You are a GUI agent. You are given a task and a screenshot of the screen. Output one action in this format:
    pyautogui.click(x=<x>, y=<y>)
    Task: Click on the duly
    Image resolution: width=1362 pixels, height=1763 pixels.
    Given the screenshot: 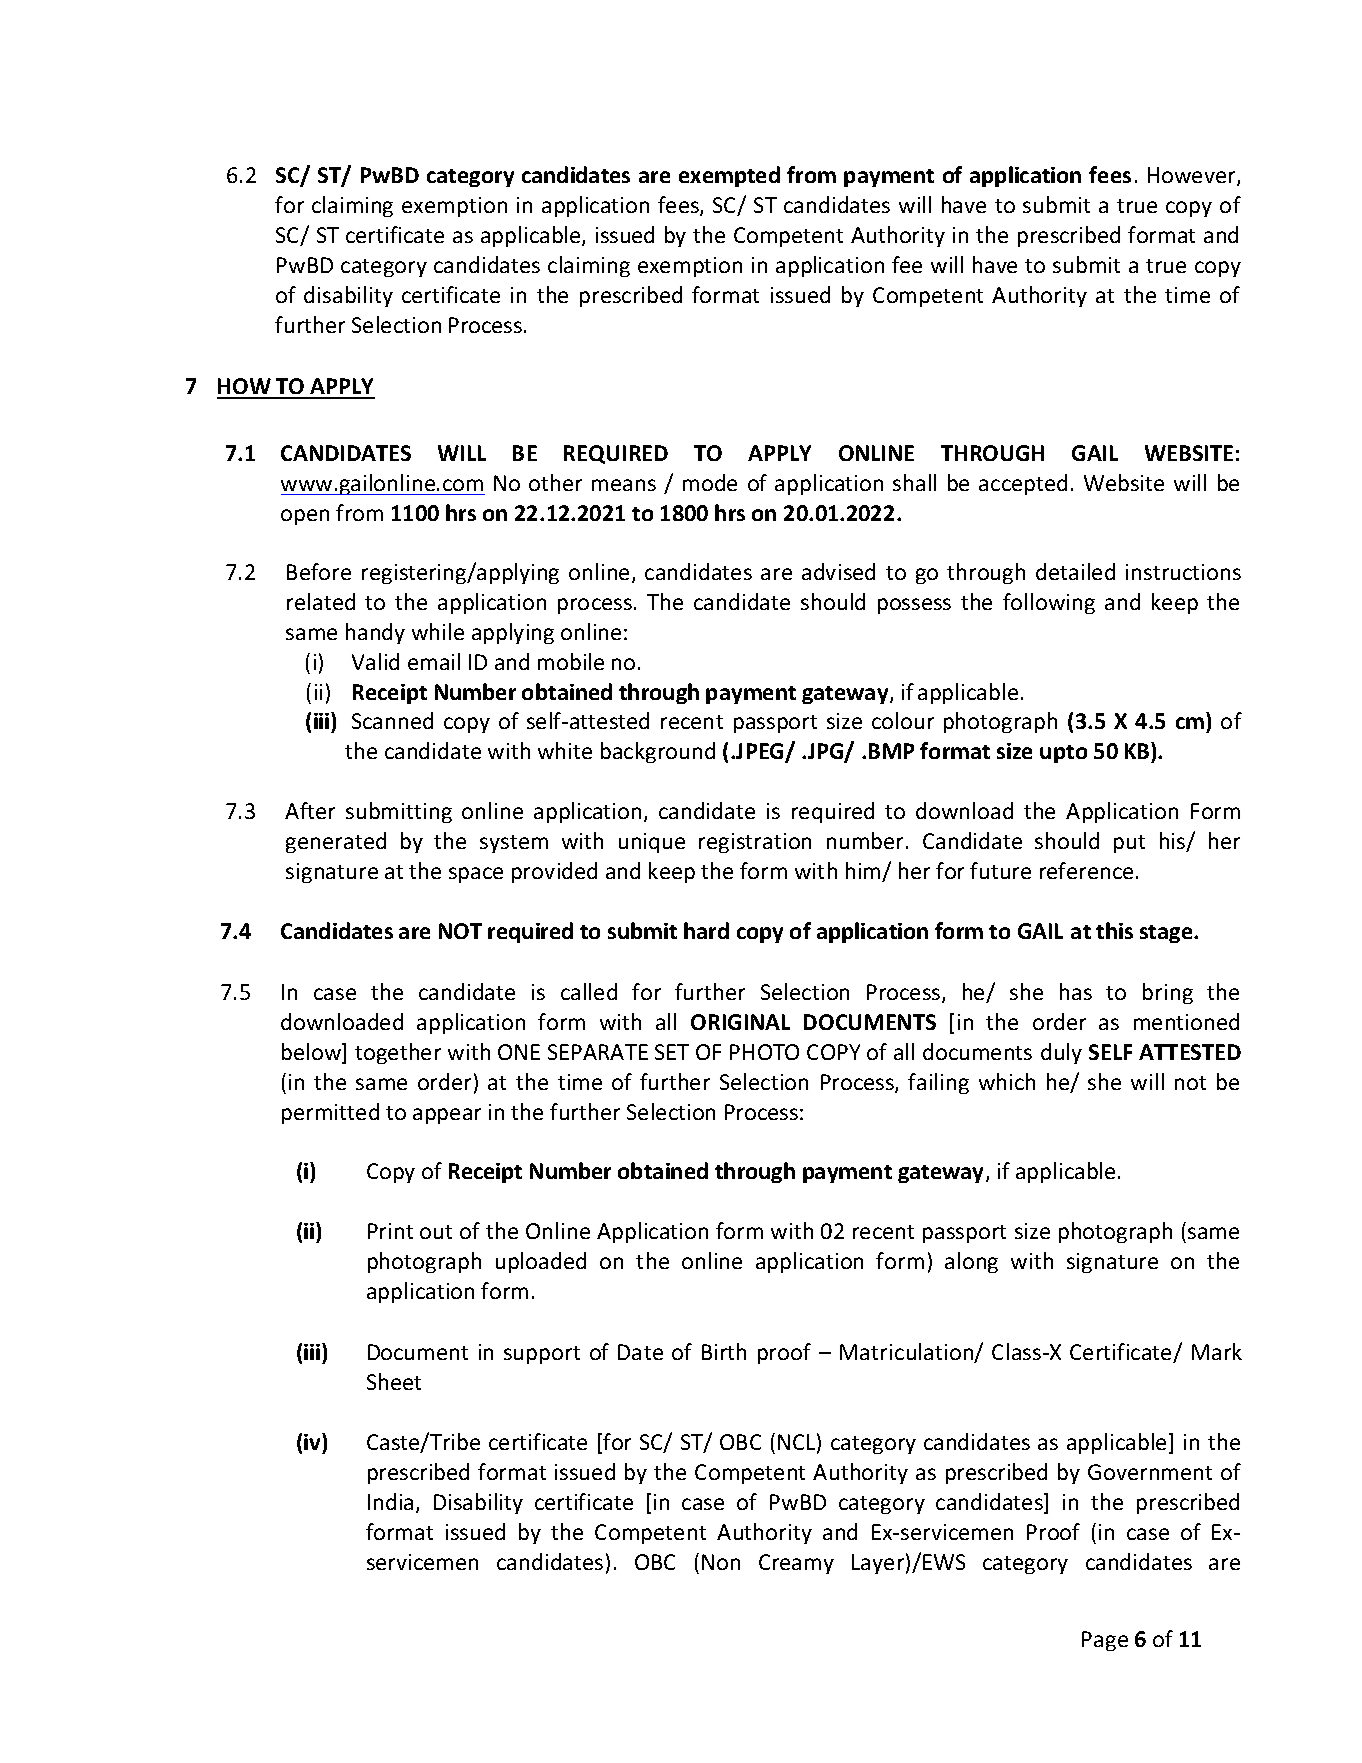 What is the action you would take?
    pyautogui.click(x=1061, y=1053)
